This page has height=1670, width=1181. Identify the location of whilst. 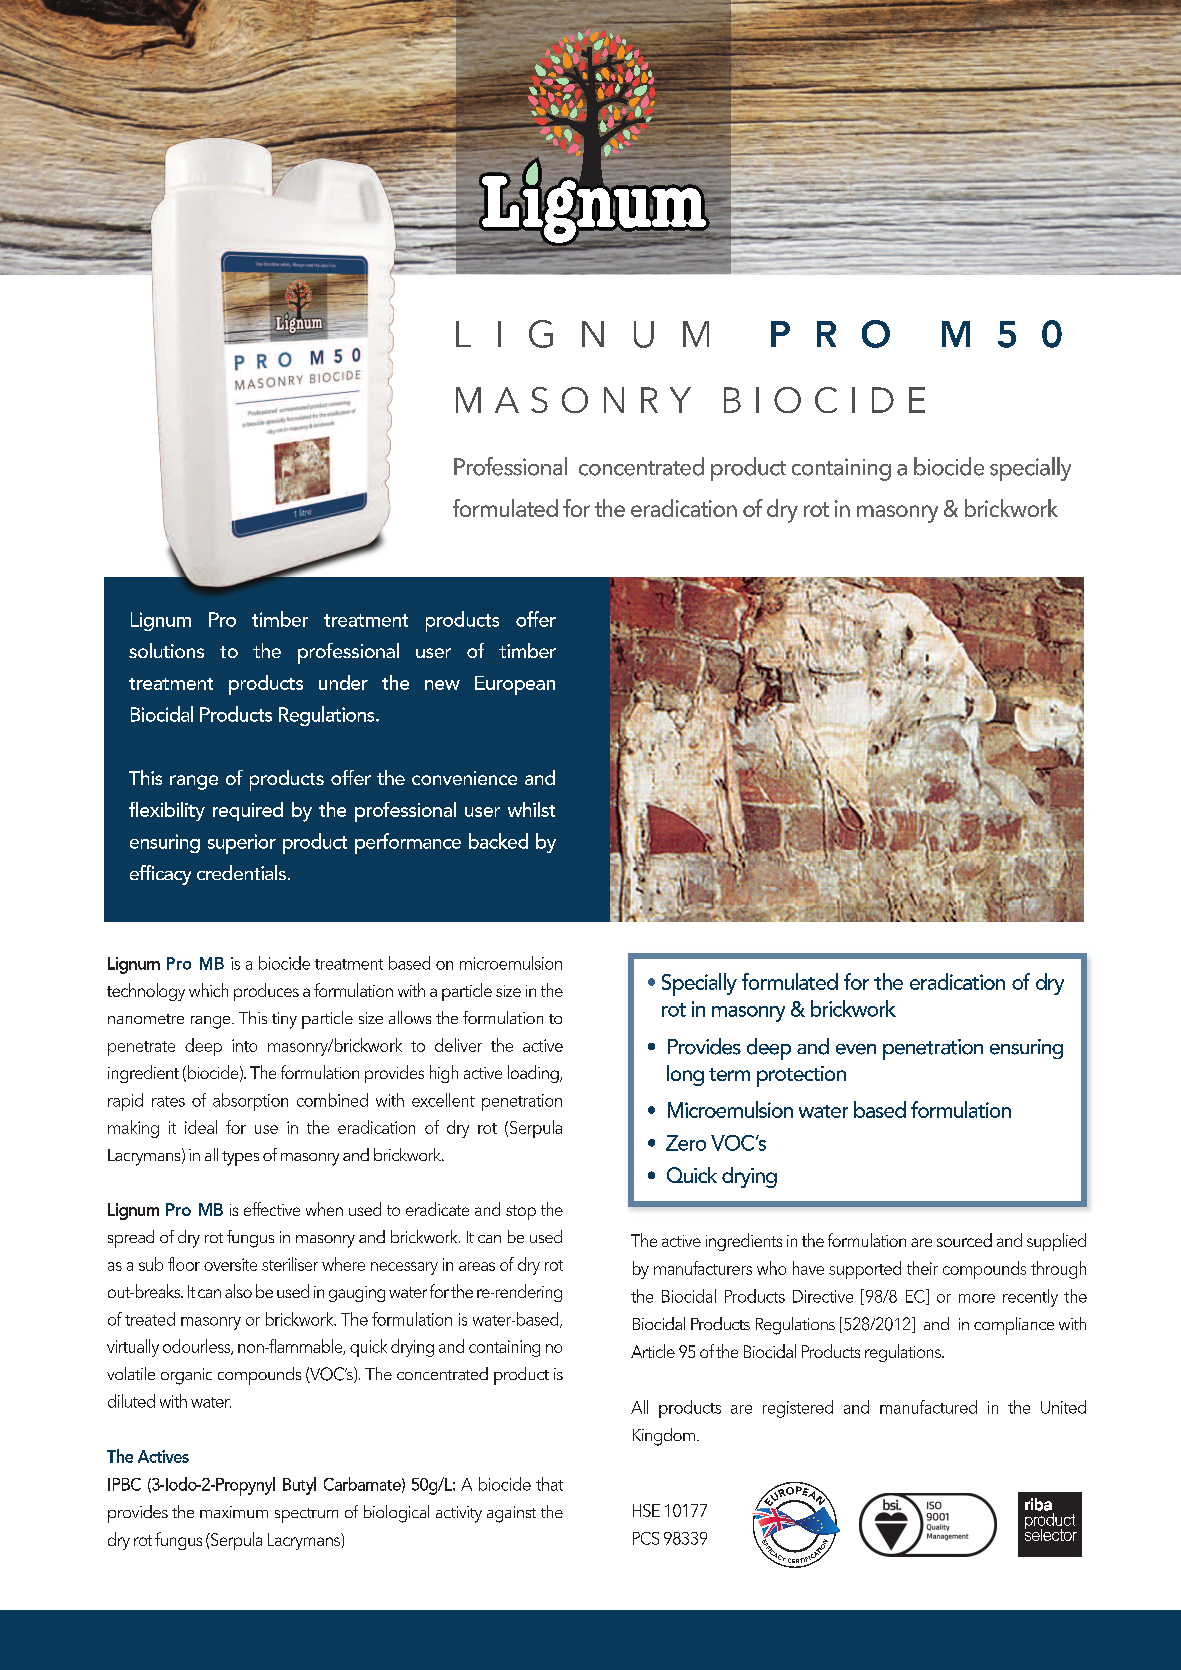
(531, 809).
